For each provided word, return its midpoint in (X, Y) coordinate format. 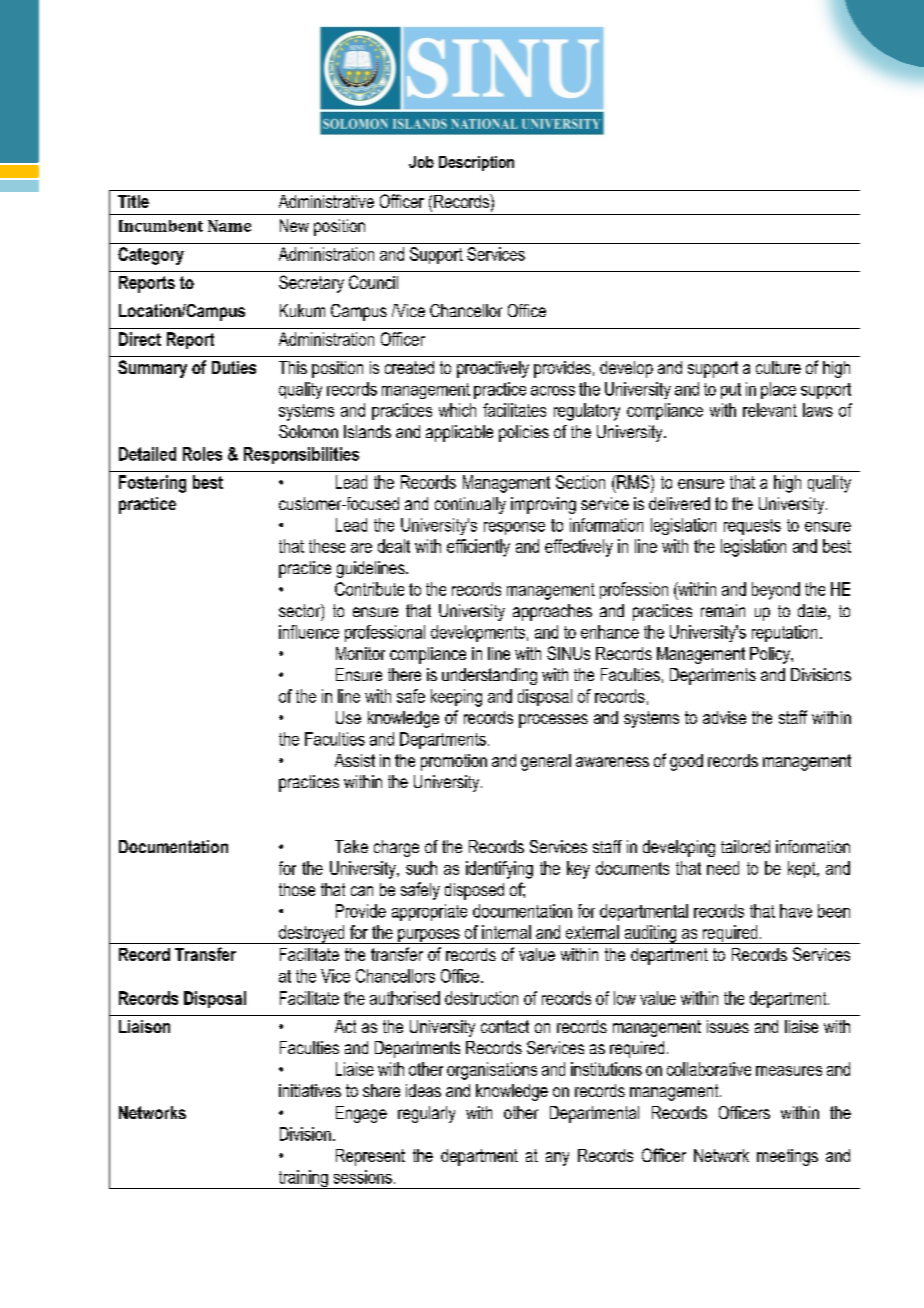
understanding (489, 676)
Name (229, 226)
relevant (770, 410)
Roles (202, 454)
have (796, 911)
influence (309, 632)
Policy (771, 655)
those (297, 889)
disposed (474, 891)
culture (778, 367)
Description (476, 163)
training (303, 1179)
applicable (459, 433)
